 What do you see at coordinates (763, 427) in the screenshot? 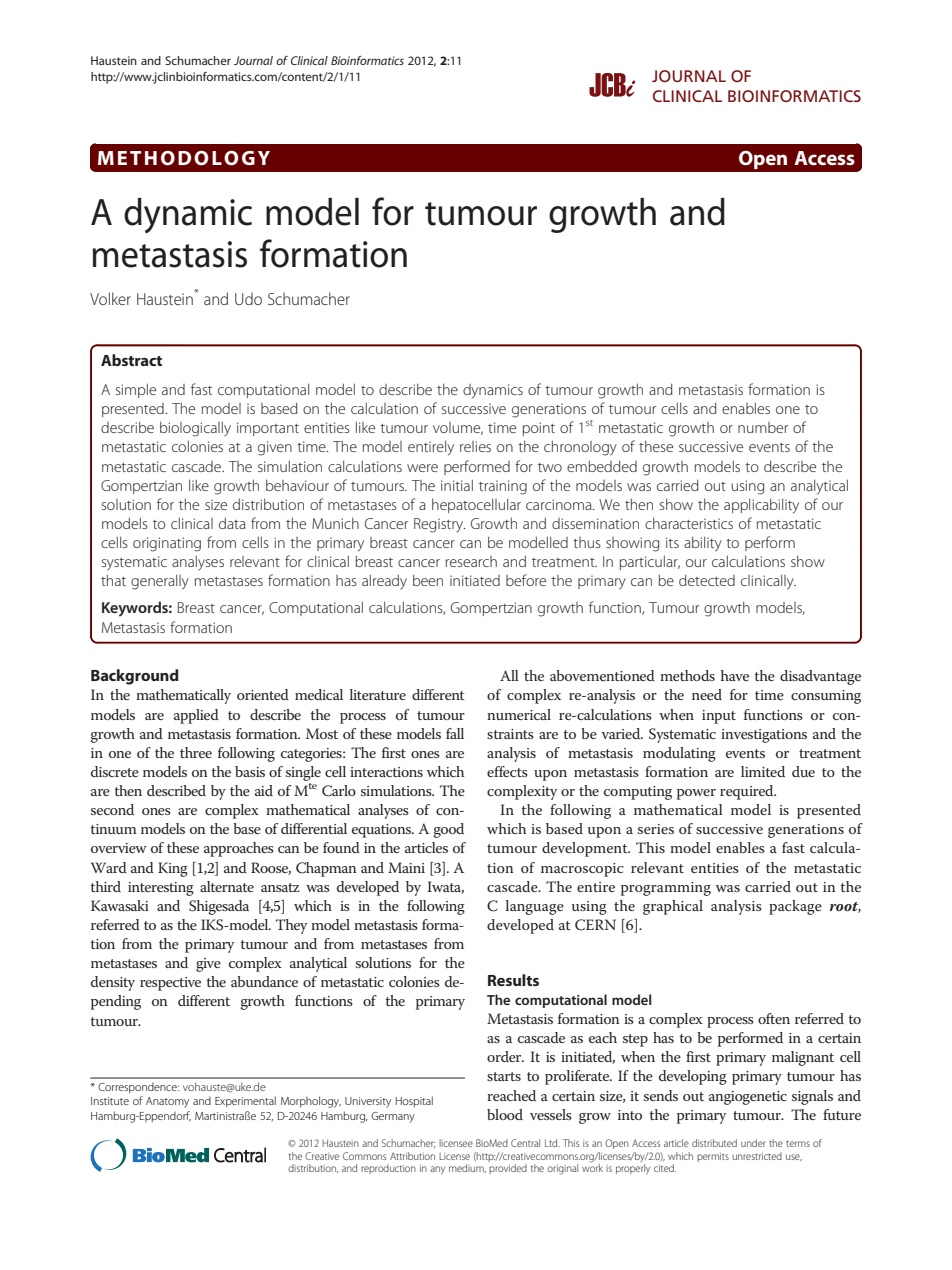
I see `number` at bounding box center [763, 427].
